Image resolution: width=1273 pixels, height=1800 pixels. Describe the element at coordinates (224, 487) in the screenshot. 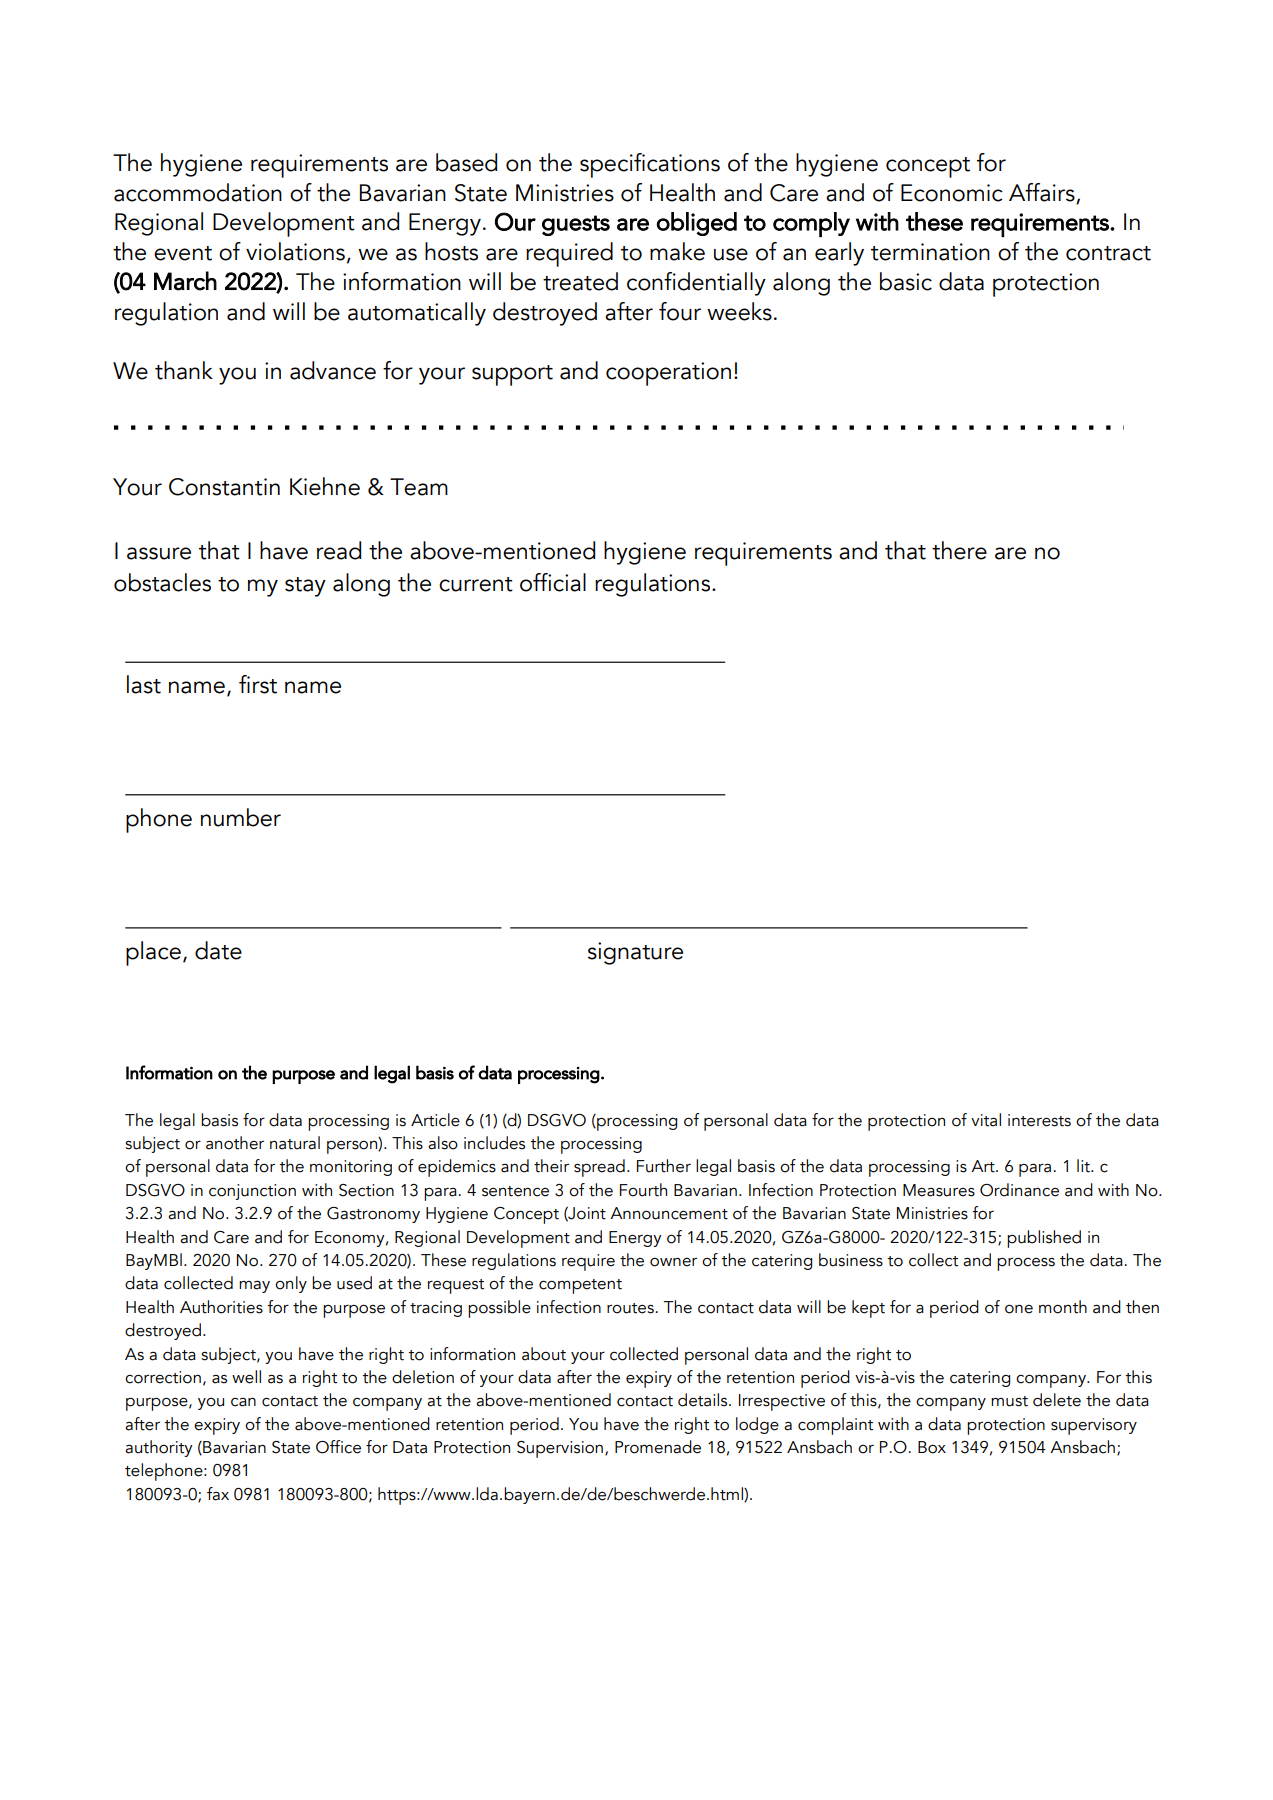

I see `Constantin` at that location.
